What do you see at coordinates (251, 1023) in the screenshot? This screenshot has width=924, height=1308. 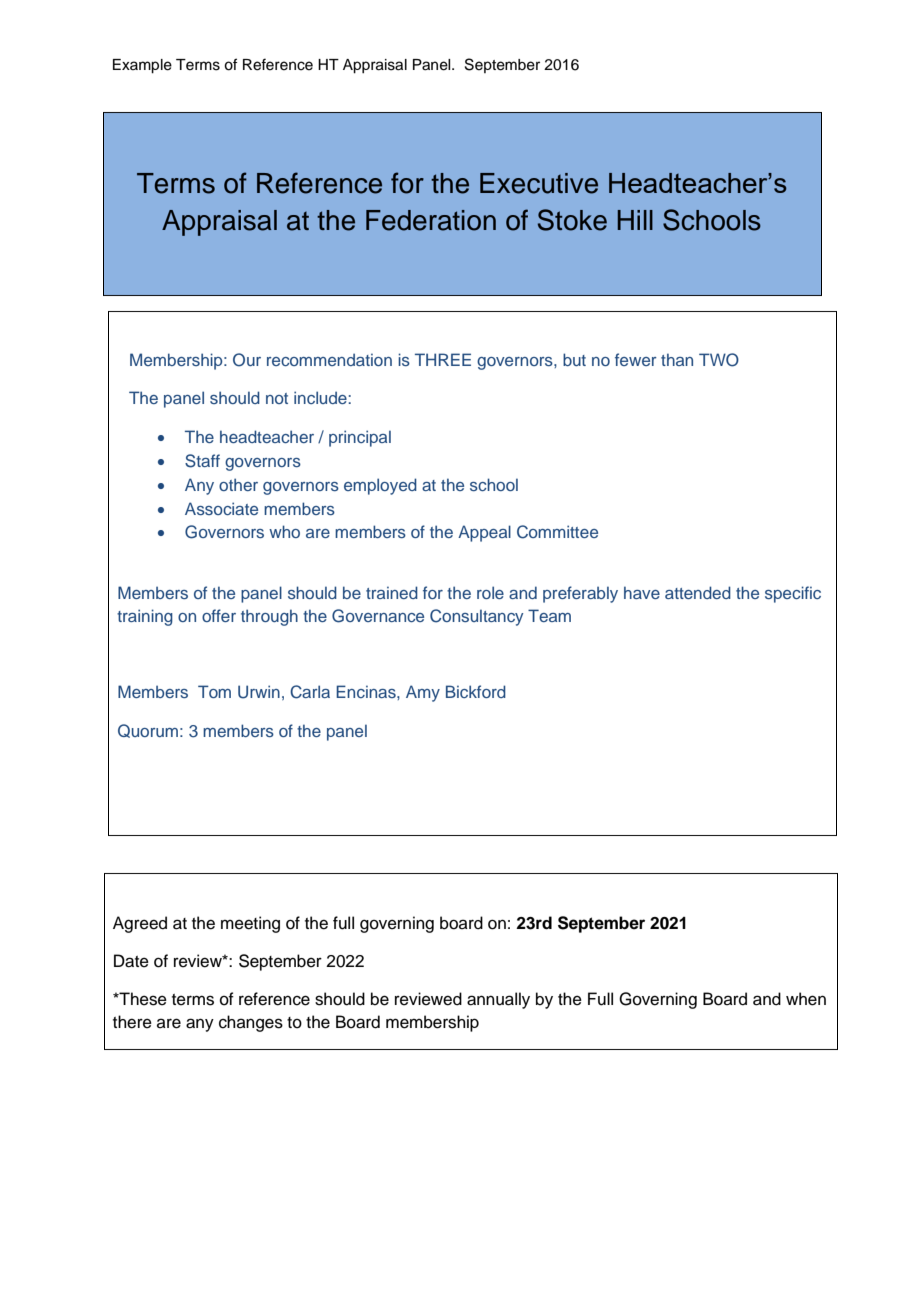 I see `changes` at bounding box center [251, 1023].
